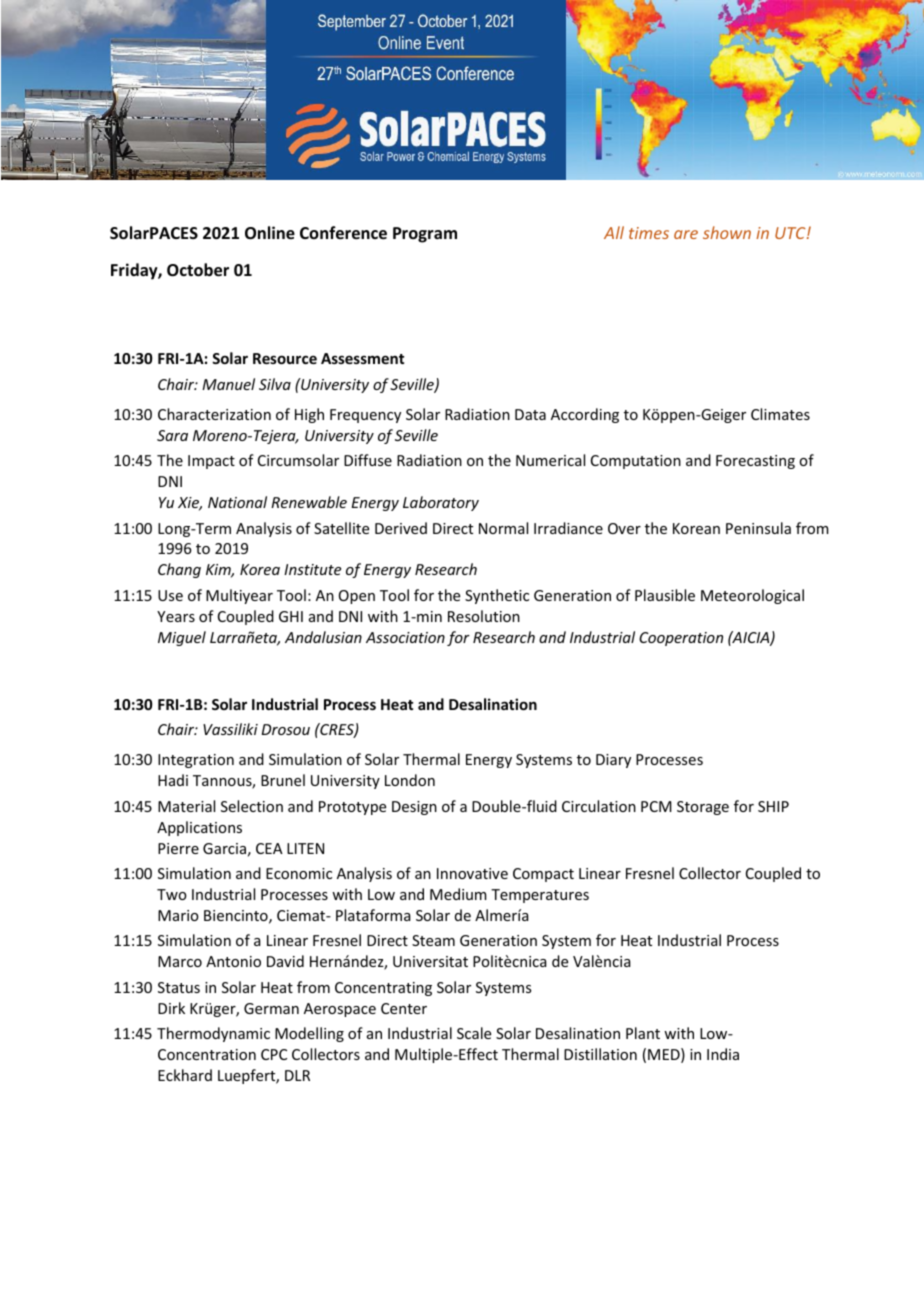  What do you see at coordinates (425, 235) in the screenshot?
I see `Program` at bounding box center [425, 235].
